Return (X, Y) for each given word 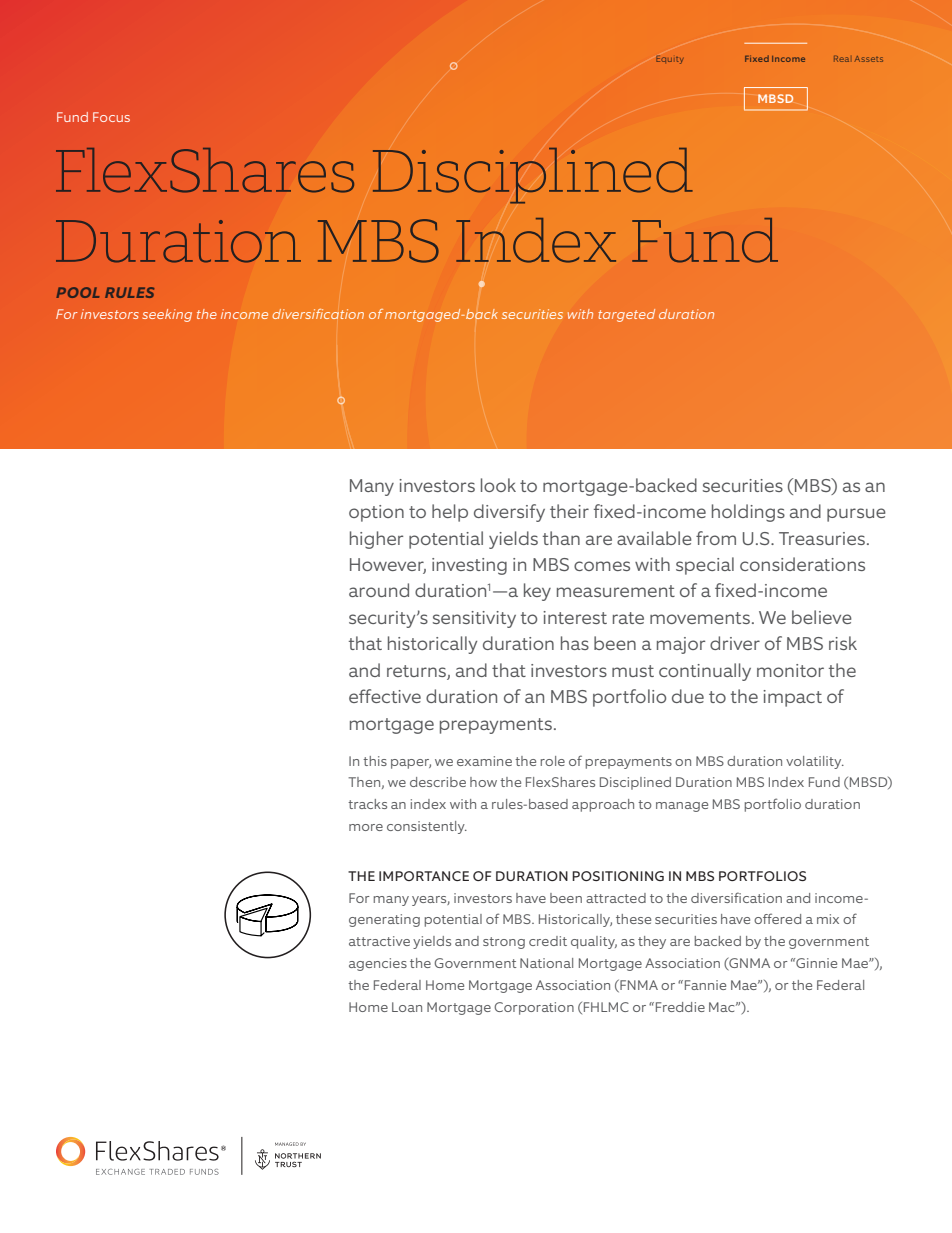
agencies (378, 964)
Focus (111, 117)
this (375, 761)
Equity (669, 60)
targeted (626, 315)
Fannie (705, 985)
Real (841, 59)
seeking (167, 315)
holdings (748, 513)
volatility (815, 762)
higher (376, 540)
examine (484, 761)
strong (504, 943)
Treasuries (822, 538)
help (450, 513)
